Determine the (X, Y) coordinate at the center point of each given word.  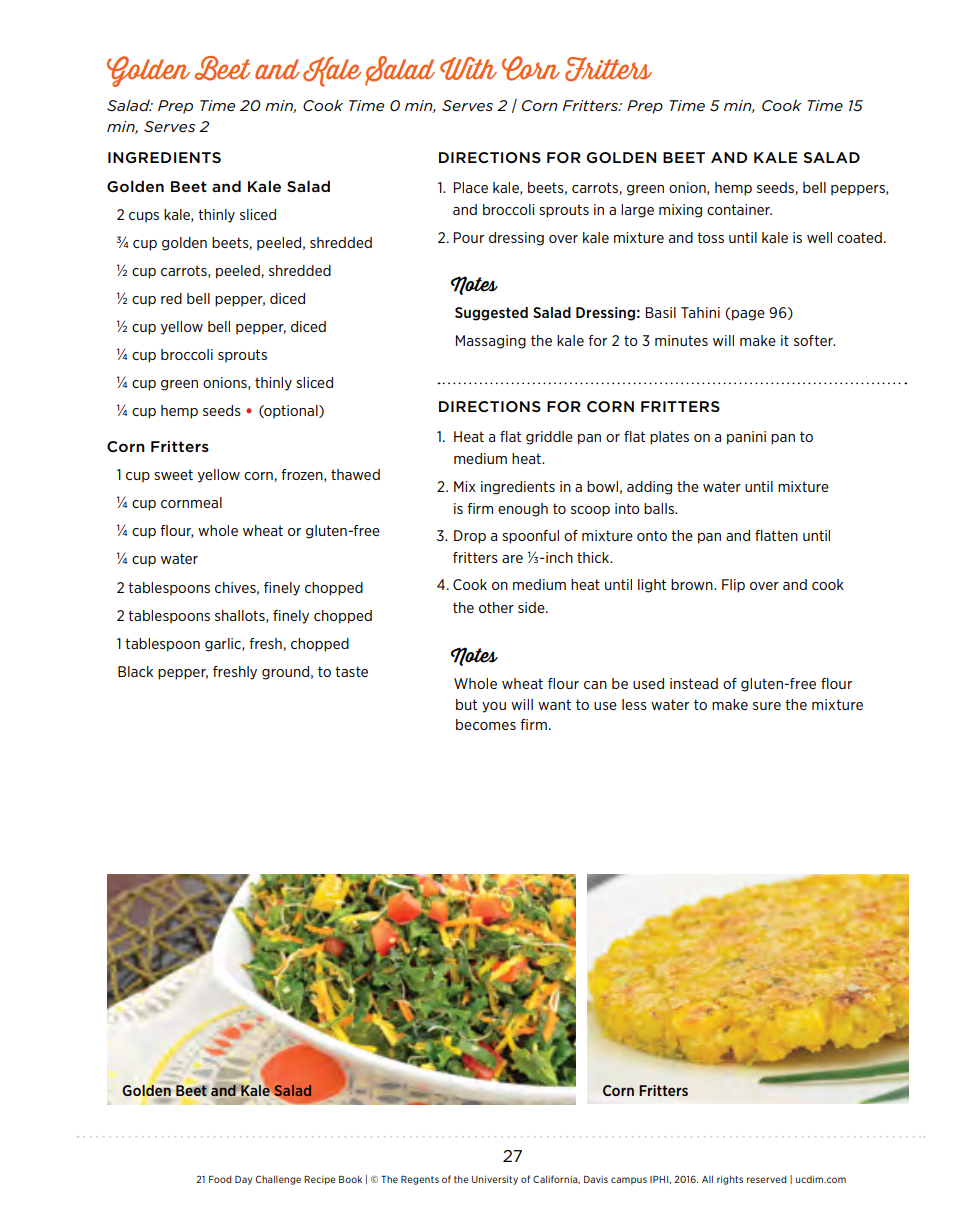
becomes (486, 724)
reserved (767, 1179)
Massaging (491, 342)
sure (767, 706)
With (468, 68)
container (739, 209)
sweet (173, 474)
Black (135, 671)
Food (220, 1179)
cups (144, 217)
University (495, 1180)
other (496, 607)
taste (351, 671)
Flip (733, 586)
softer (814, 340)
